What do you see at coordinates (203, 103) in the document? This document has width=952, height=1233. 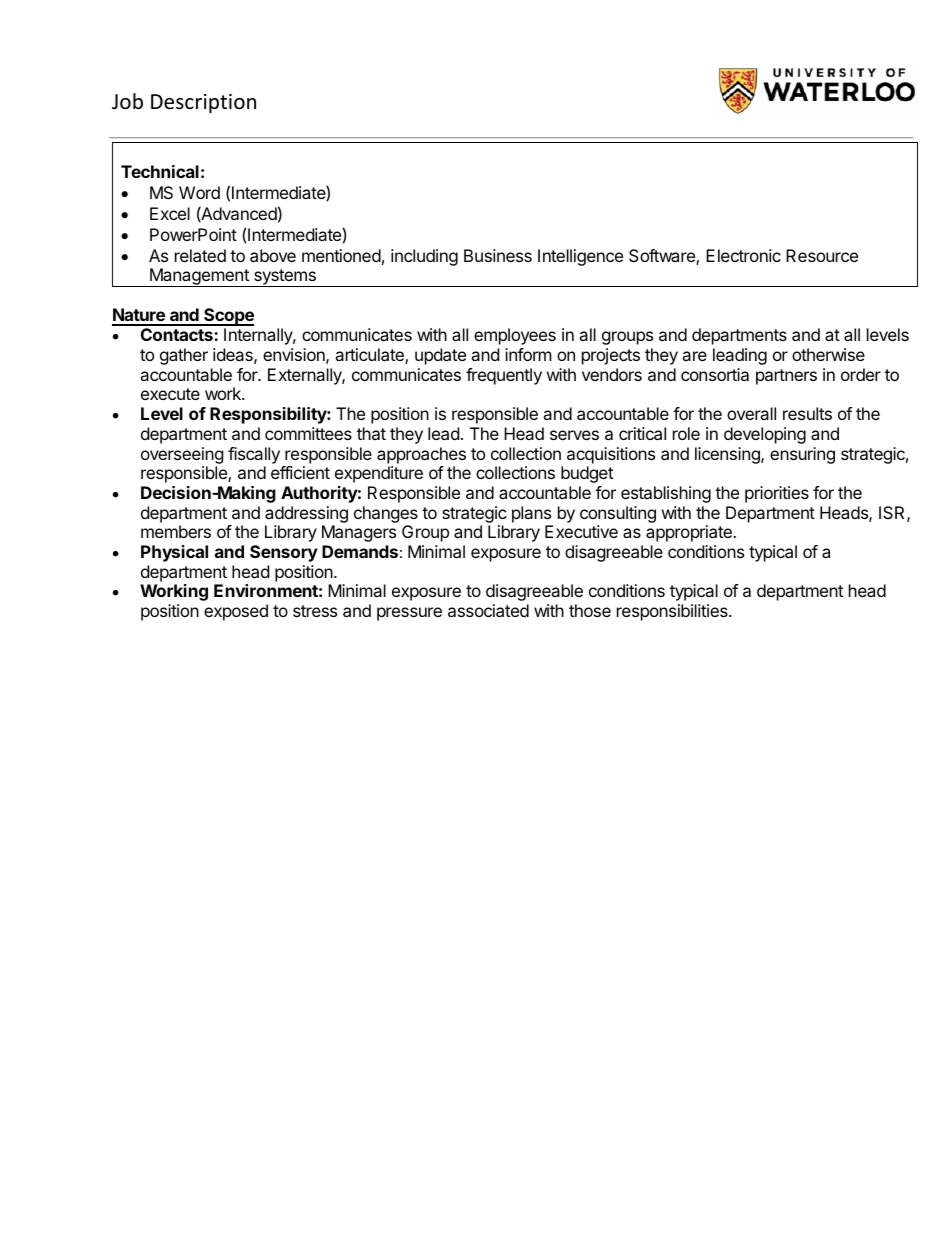 I see `Description` at bounding box center [203, 103].
